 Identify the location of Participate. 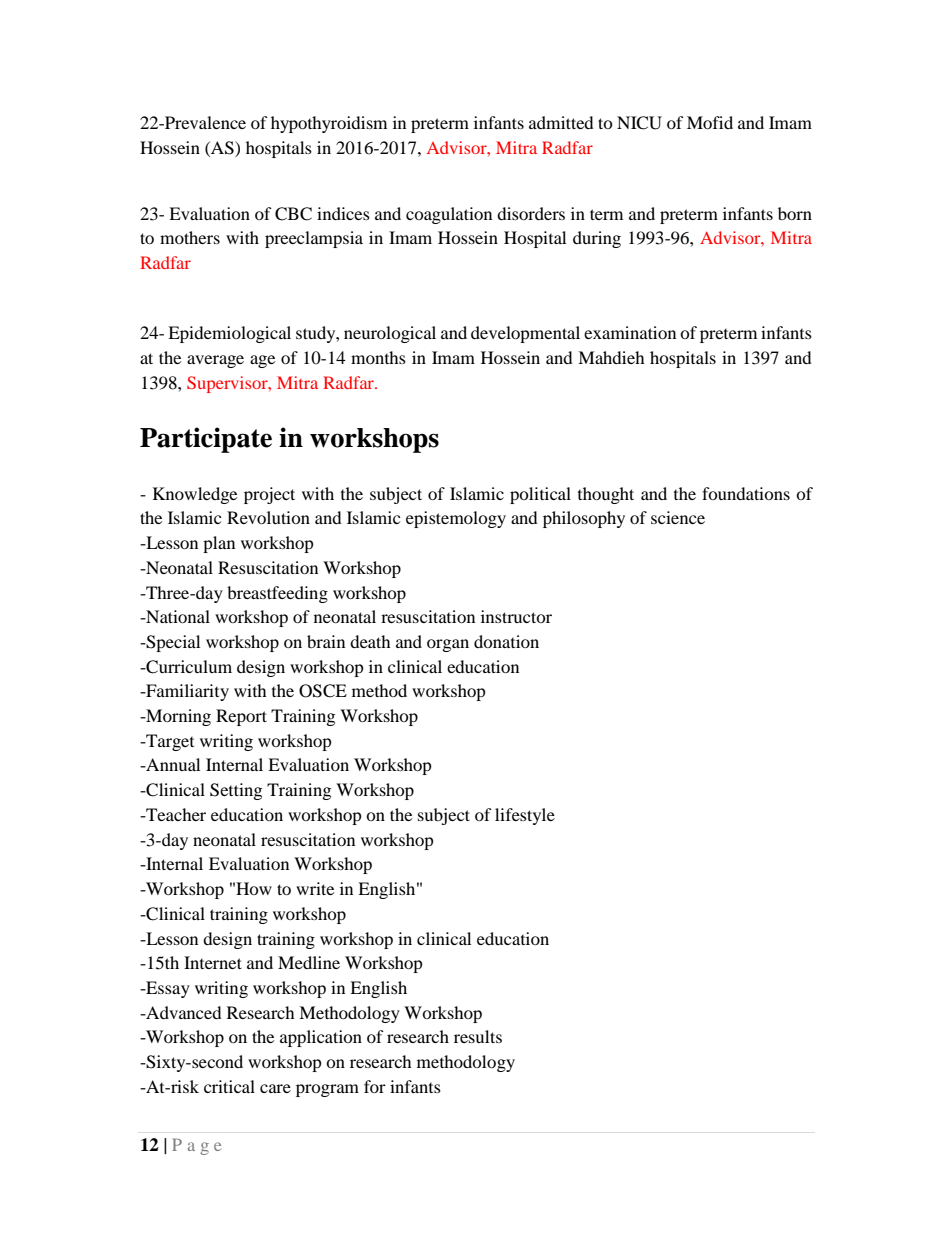
(206, 440).
